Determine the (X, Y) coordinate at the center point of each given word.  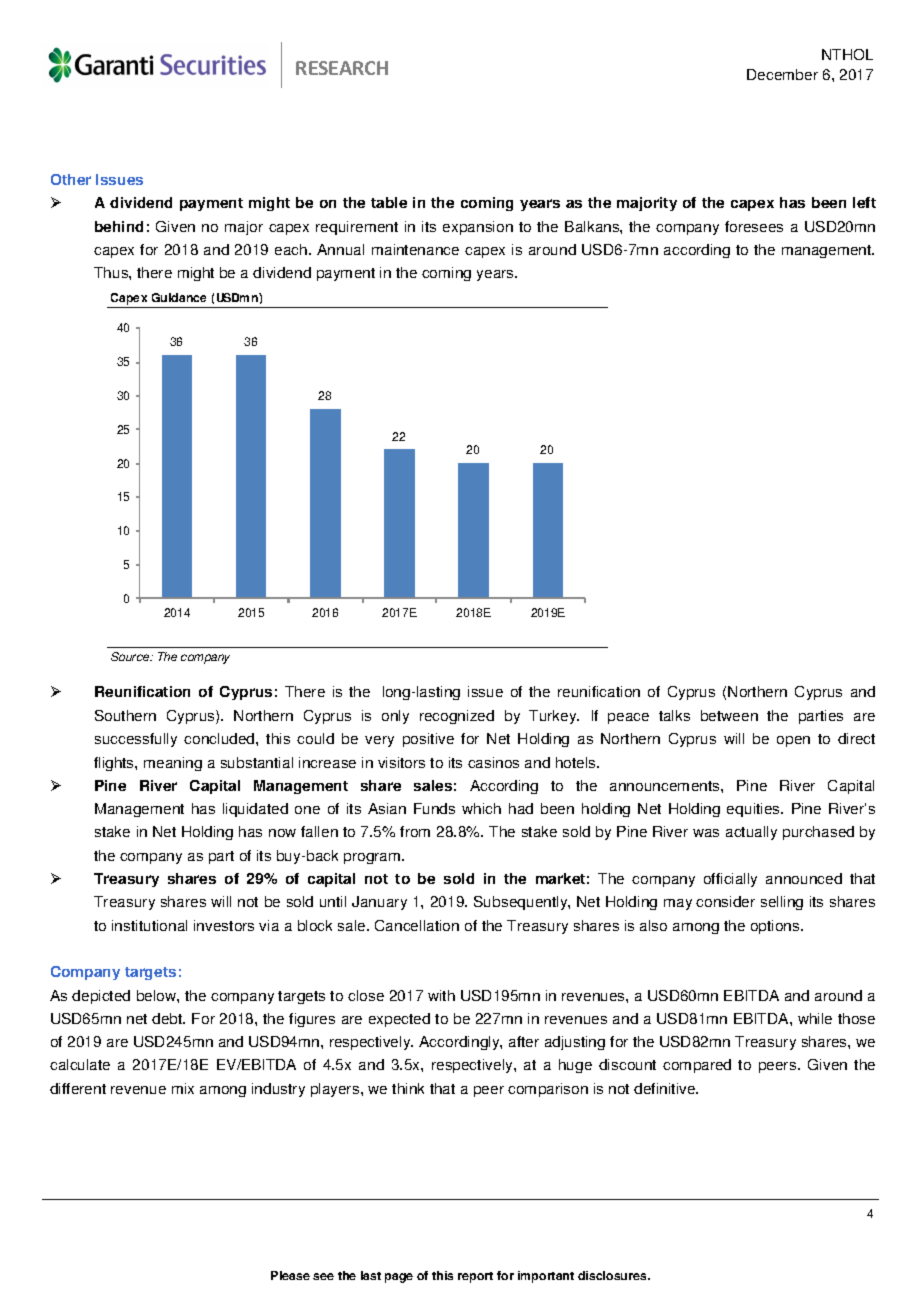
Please (290, 1275)
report (475, 1277)
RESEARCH (342, 68)
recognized (457, 717)
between (729, 715)
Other (71, 179)
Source (131, 656)
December (782, 74)
